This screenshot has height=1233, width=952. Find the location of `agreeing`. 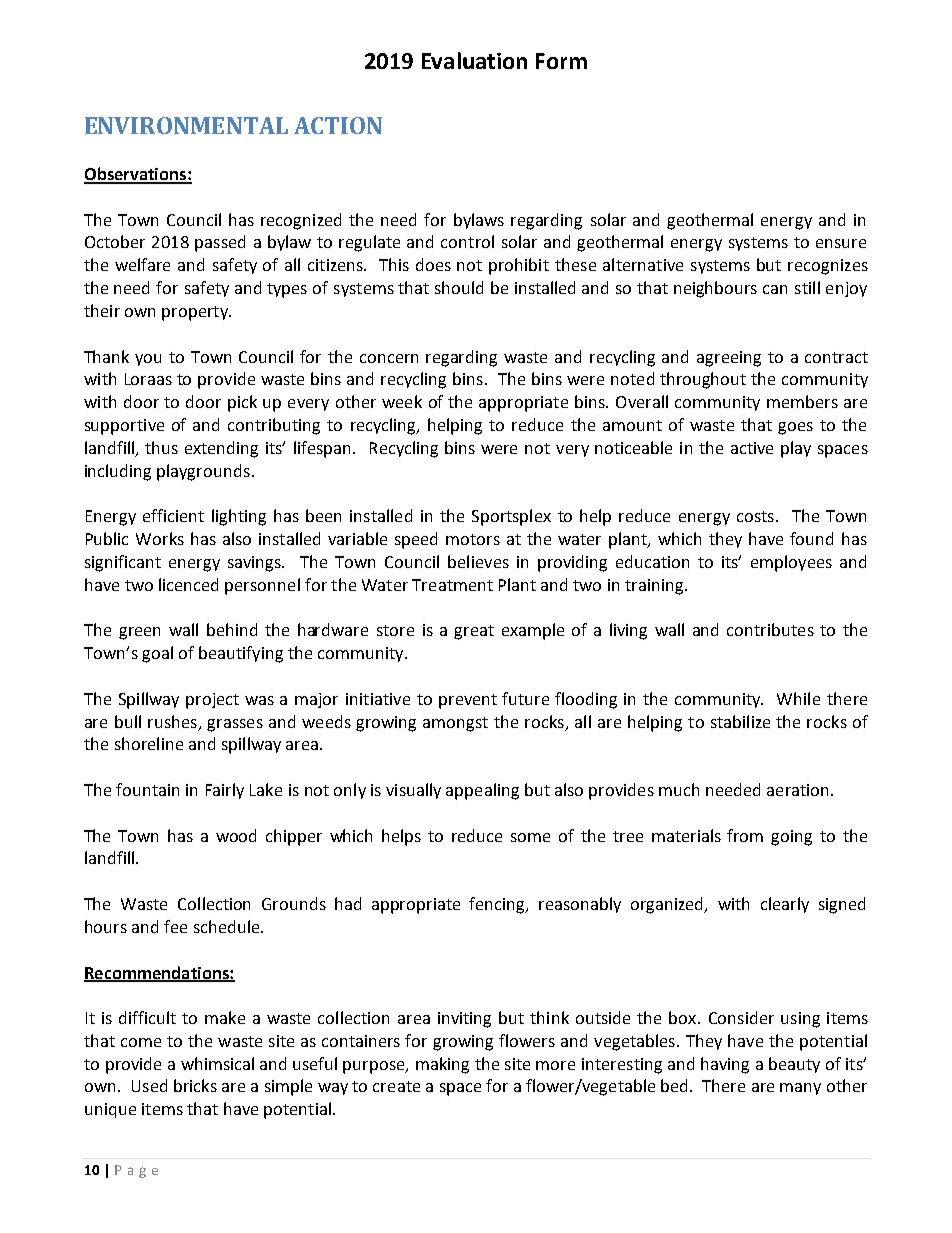

agreeing is located at coordinates (729, 359).
